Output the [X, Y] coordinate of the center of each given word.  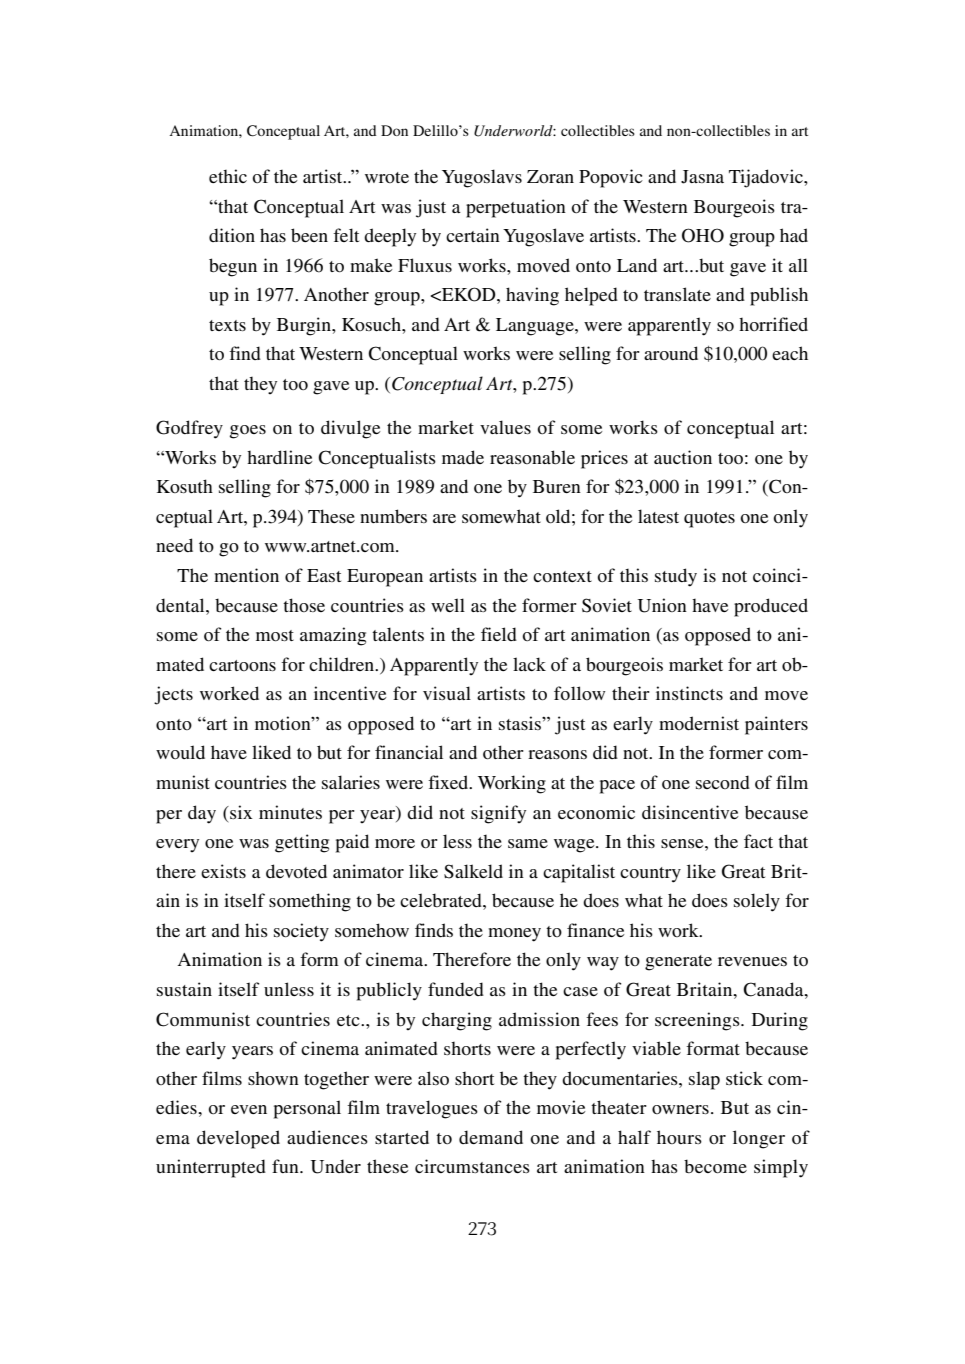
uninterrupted [211, 1168]
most [275, 636]
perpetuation [516, 208]
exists [223, 871]
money [514, 935]
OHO [703, 235]
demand [491, 1137]
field [499, 634]
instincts [689, 693]
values [505, 427]
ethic [228, 176]
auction [683, 457]
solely [757, 902]
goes [248, 432]
